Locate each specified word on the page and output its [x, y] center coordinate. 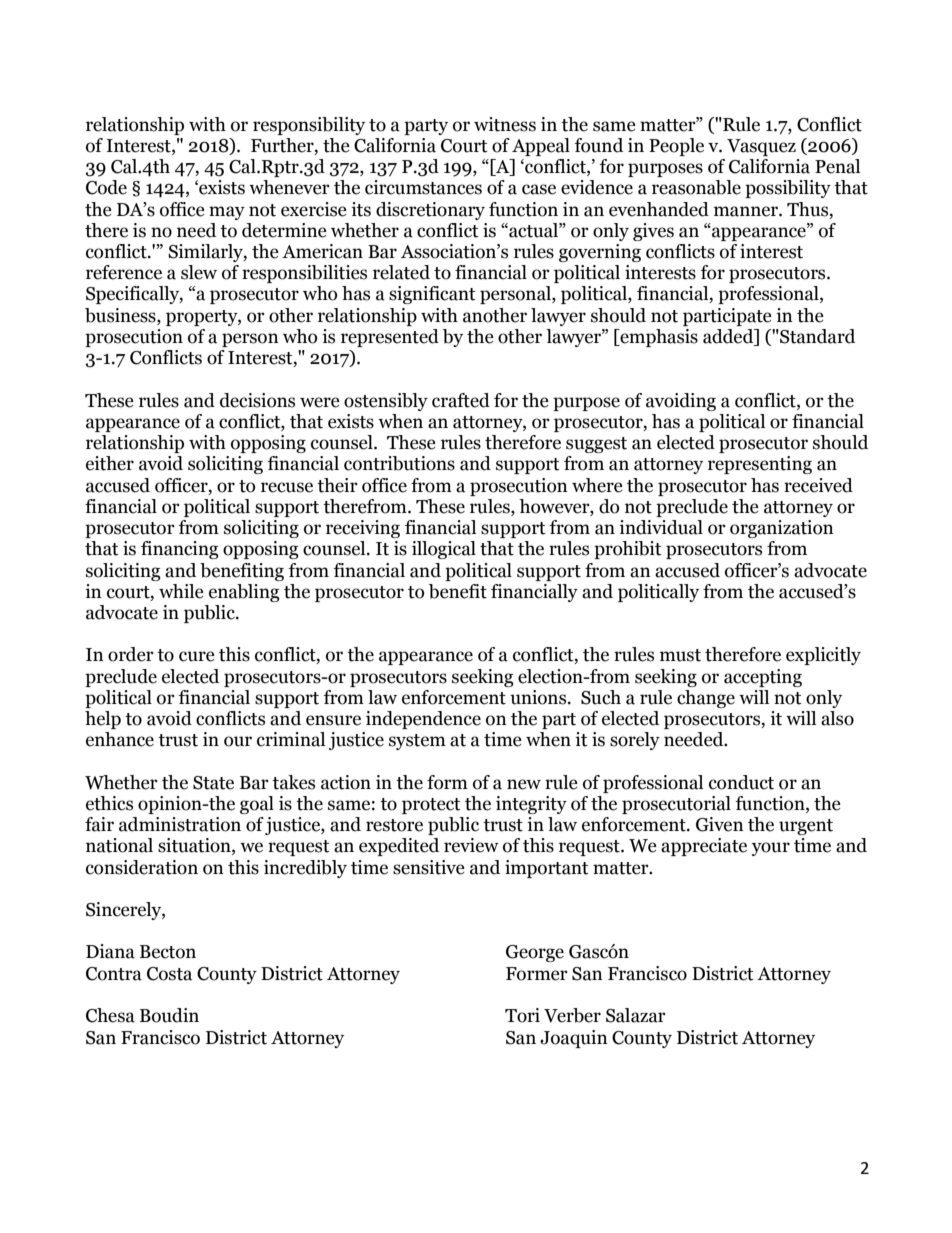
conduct [741, 782]
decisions [257, 400]
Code [106, 187]
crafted [461, 400]
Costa [169, 974]
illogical [444, 550]
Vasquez [761, 147]
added [729, 337]
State [213, 783]
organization [782, 529]
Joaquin [574, 1039]
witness [505, 124]
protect [431, 806]
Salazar [636, 1015]
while [181, 591]
